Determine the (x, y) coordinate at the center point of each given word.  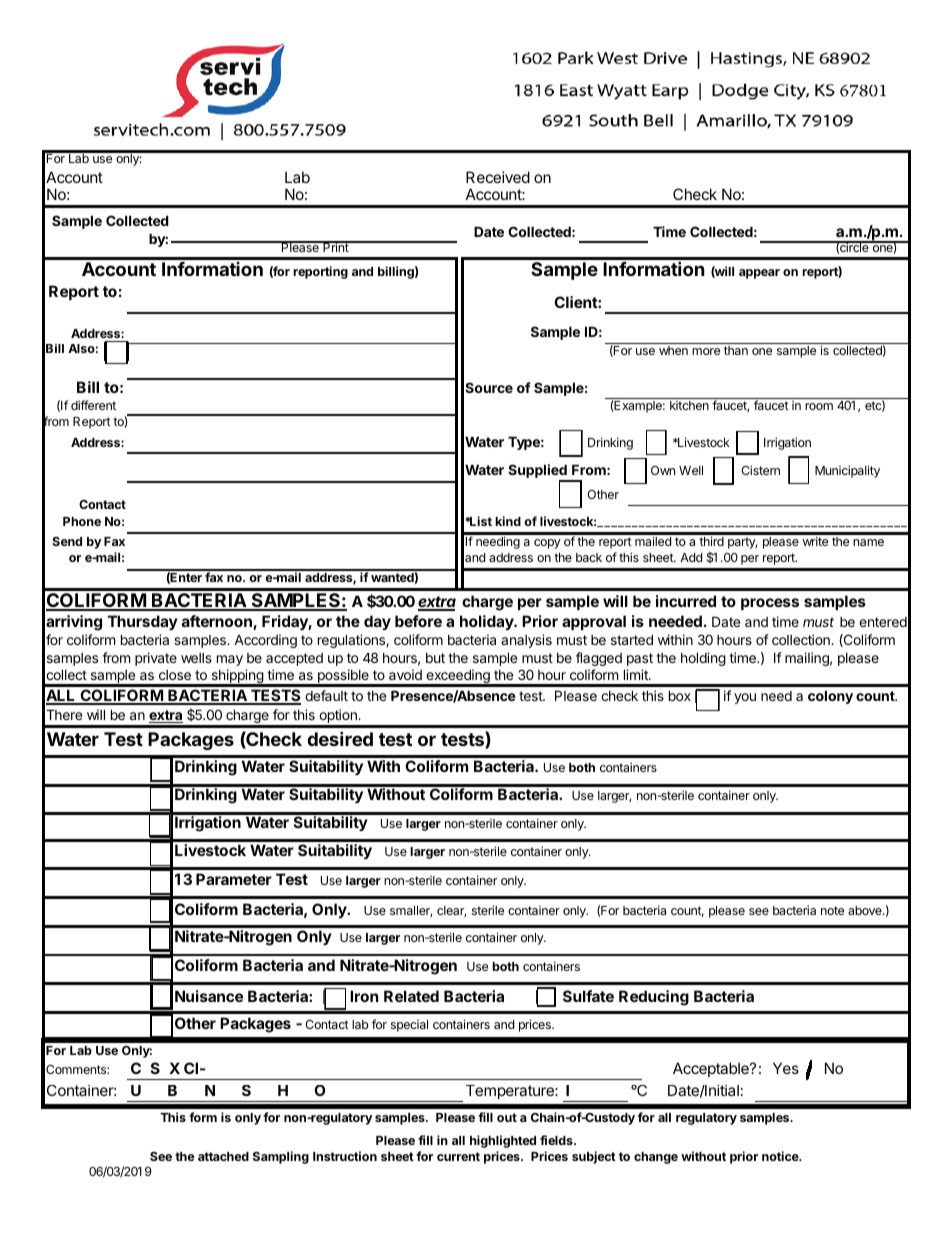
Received (498, 177)
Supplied (538, 472)
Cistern (760, 470)
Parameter (234, 879)
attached (223, 1156)
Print (336, 246)
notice (781, 1156)
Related (411, 996)
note (832, 910)
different (93, 405)
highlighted (503, 1141)
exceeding (458, 677)
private (156, 659)
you (745, 698)
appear (759, 274)
